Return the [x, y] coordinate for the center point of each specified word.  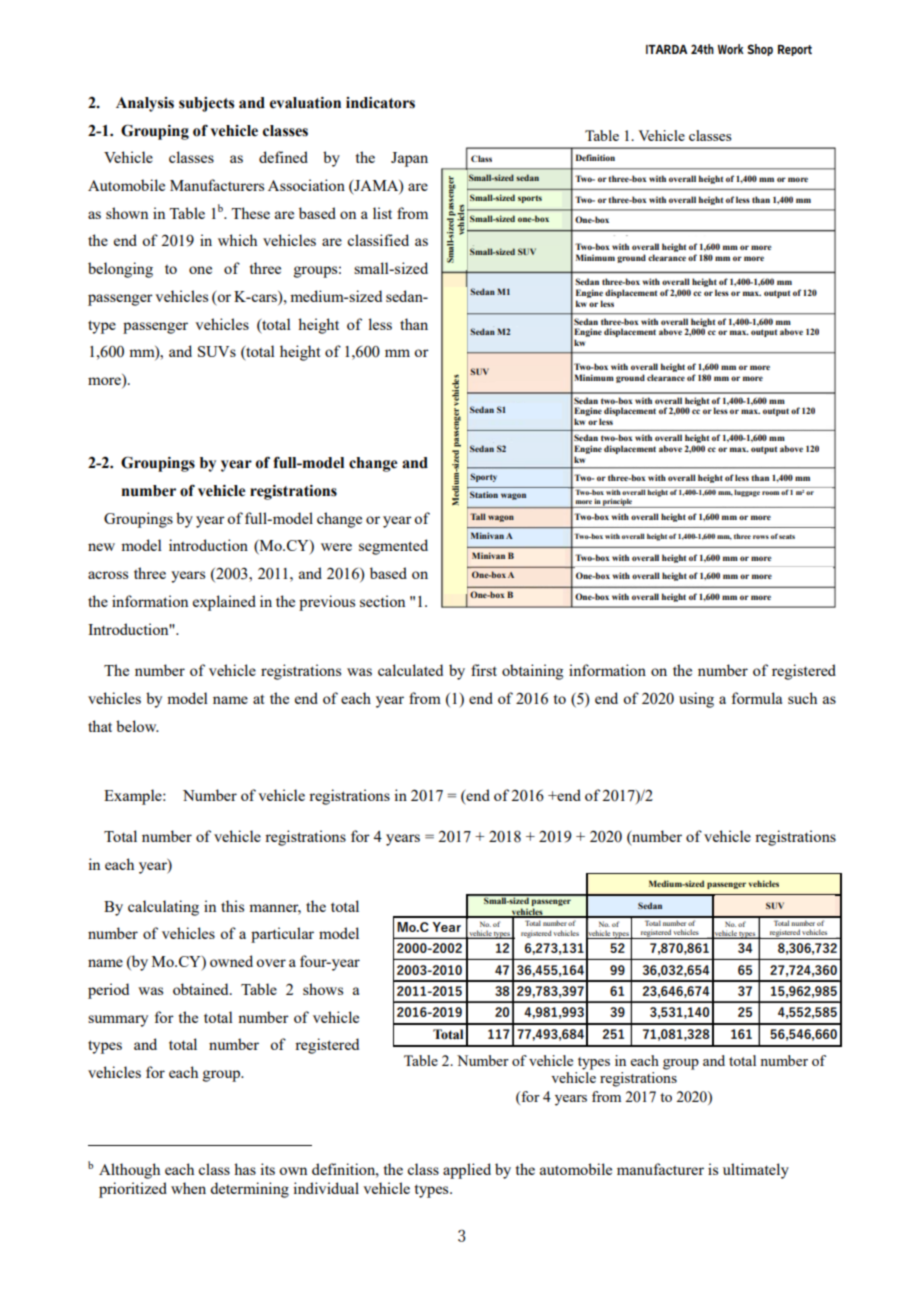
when [188, 1188]
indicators [380, 103]
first [484, 670]
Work [731, 49]
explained [224, 603]
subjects [206, 104]
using [696, 700]
